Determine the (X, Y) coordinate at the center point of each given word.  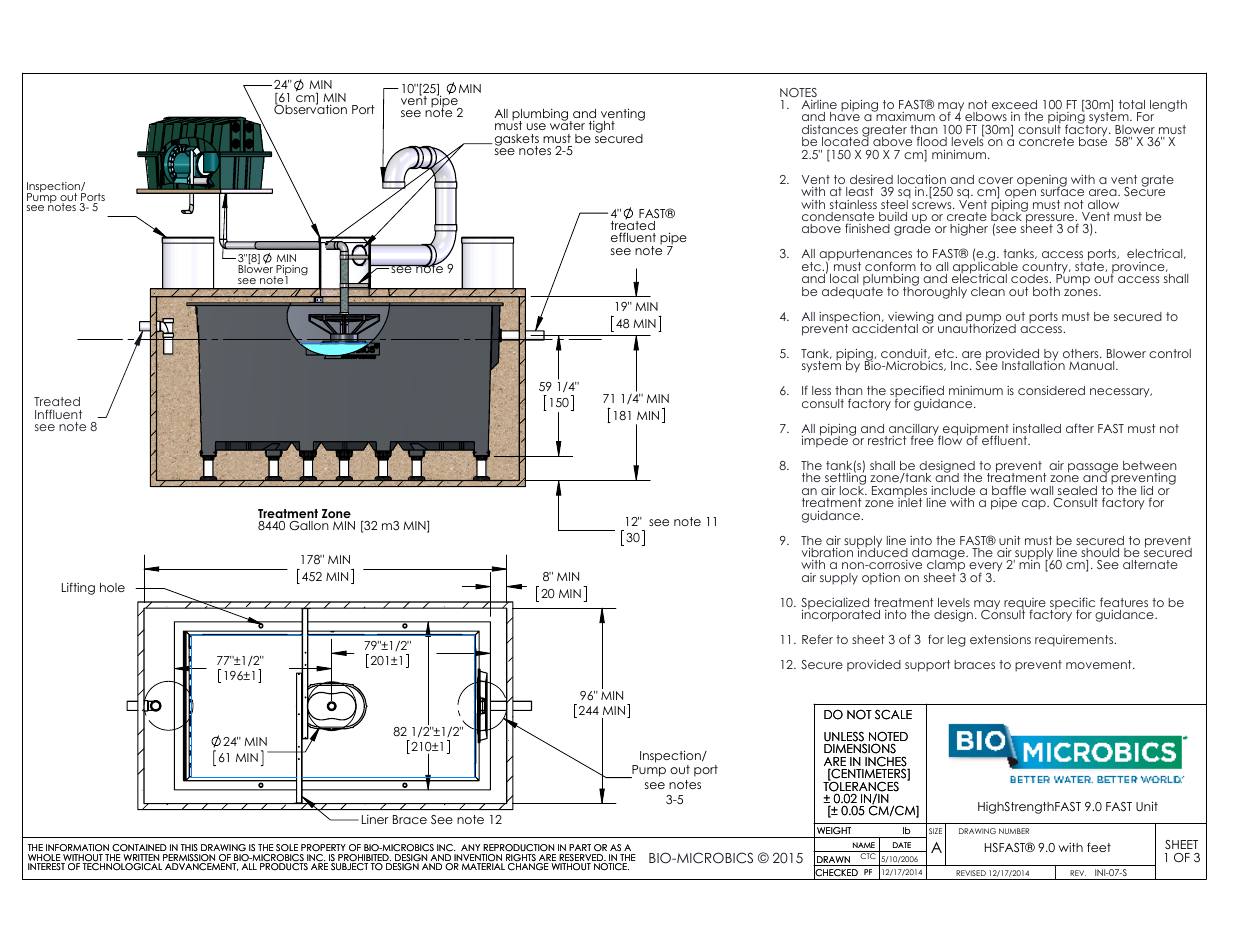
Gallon (309, 526)
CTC (868, 856)
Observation (310, 109)
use (536, 126)
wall (1041, 490)
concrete (1046, 141)
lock (853, 489)
